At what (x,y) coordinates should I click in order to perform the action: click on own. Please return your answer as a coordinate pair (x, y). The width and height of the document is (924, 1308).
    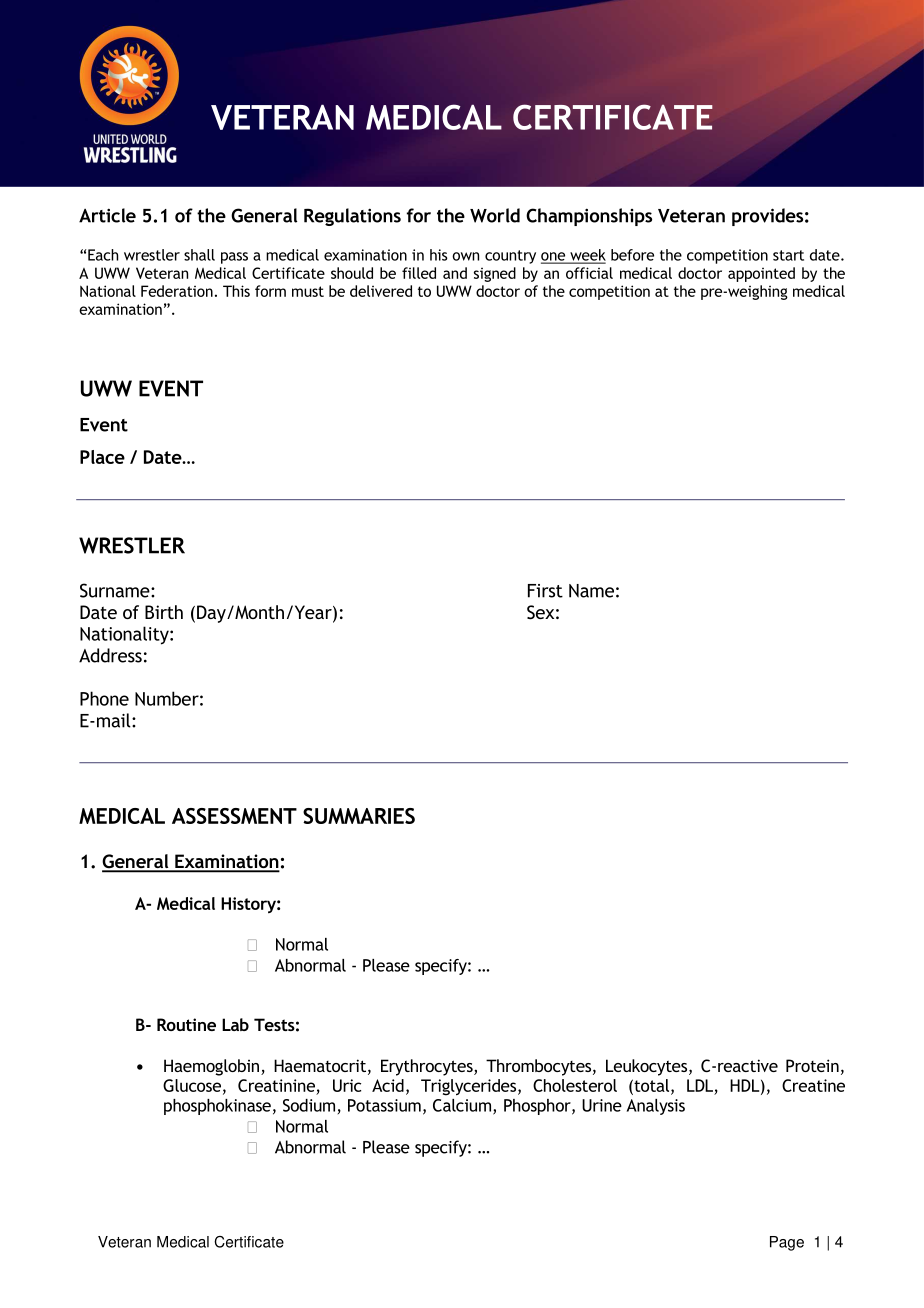
    Looking at the image, I should click on (465, 256).
